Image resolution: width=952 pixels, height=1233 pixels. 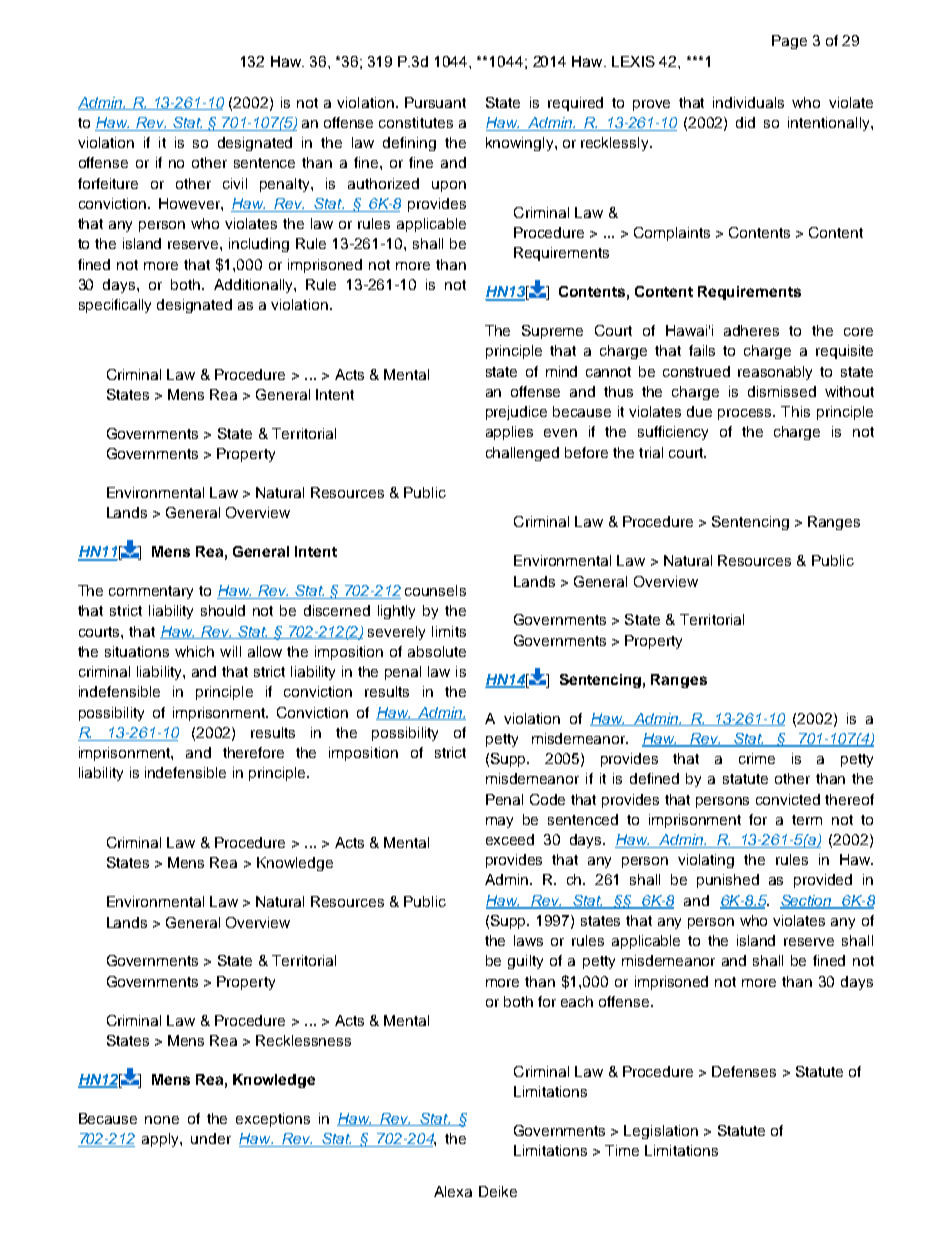 I want to click on therefore, so click(x=253, y=752).
